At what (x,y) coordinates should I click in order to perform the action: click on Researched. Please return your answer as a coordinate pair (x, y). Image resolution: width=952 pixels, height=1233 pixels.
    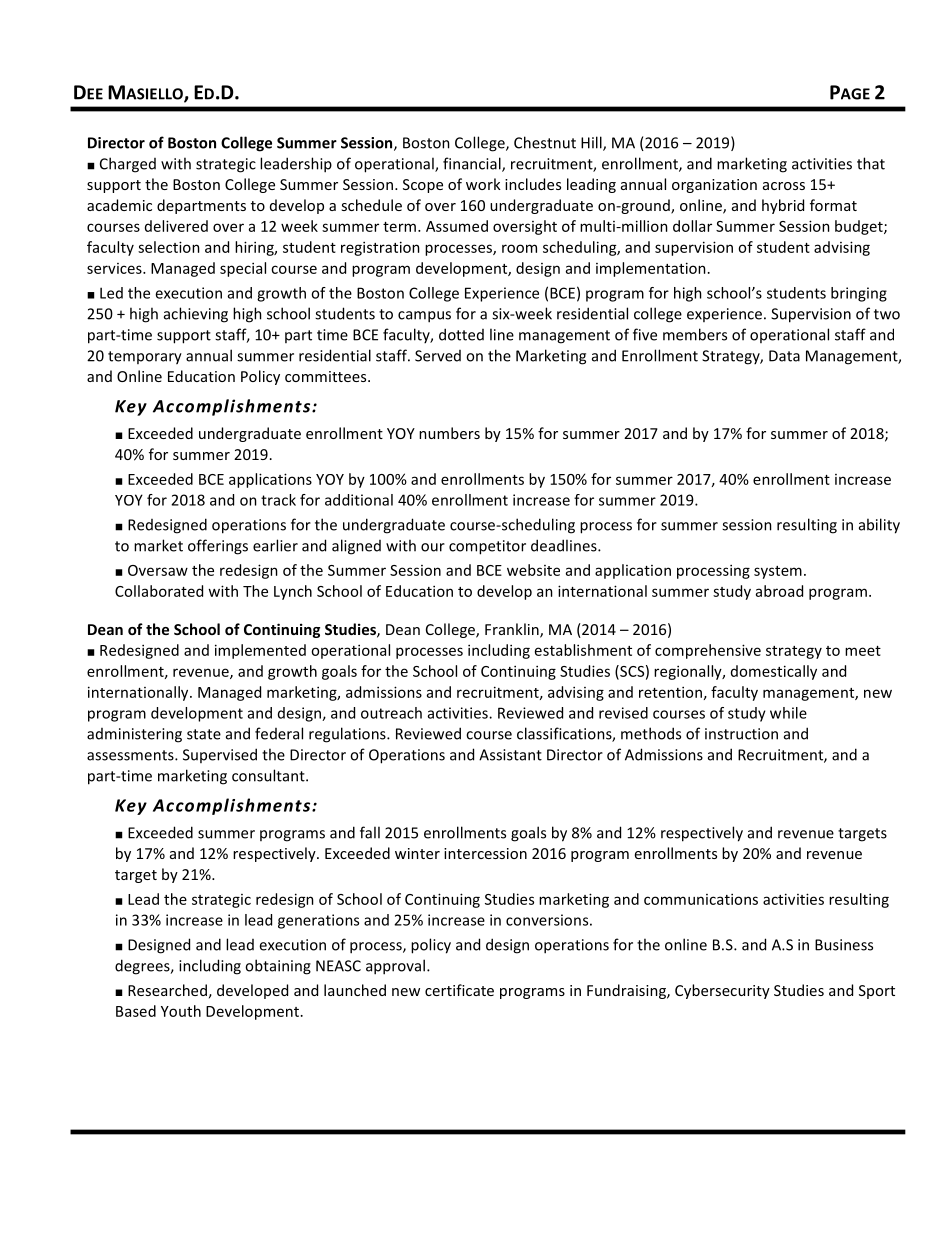
    Looking at the image, I should click on (167, 990).
